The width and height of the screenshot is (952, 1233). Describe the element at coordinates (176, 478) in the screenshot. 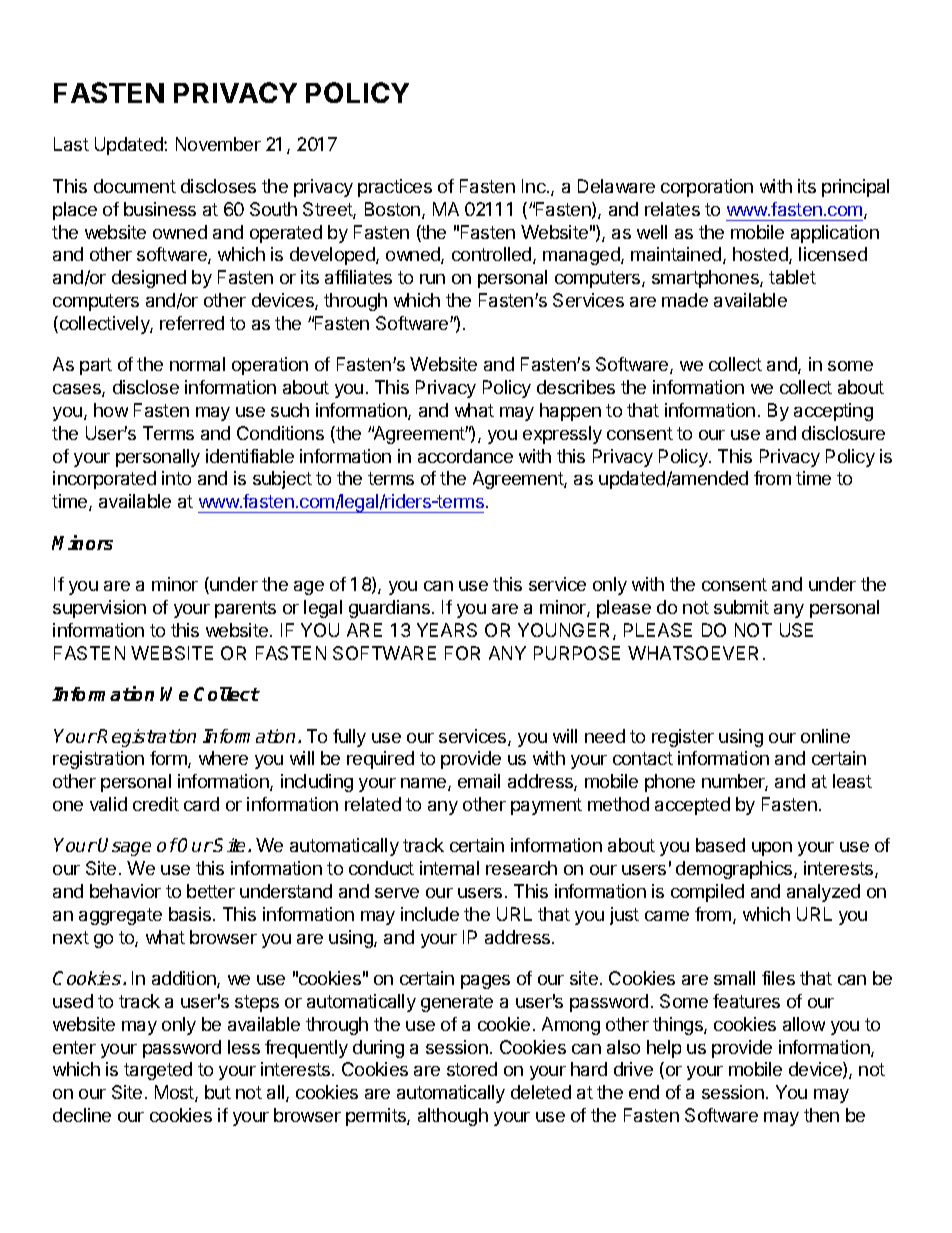

I see `into` at that location.
